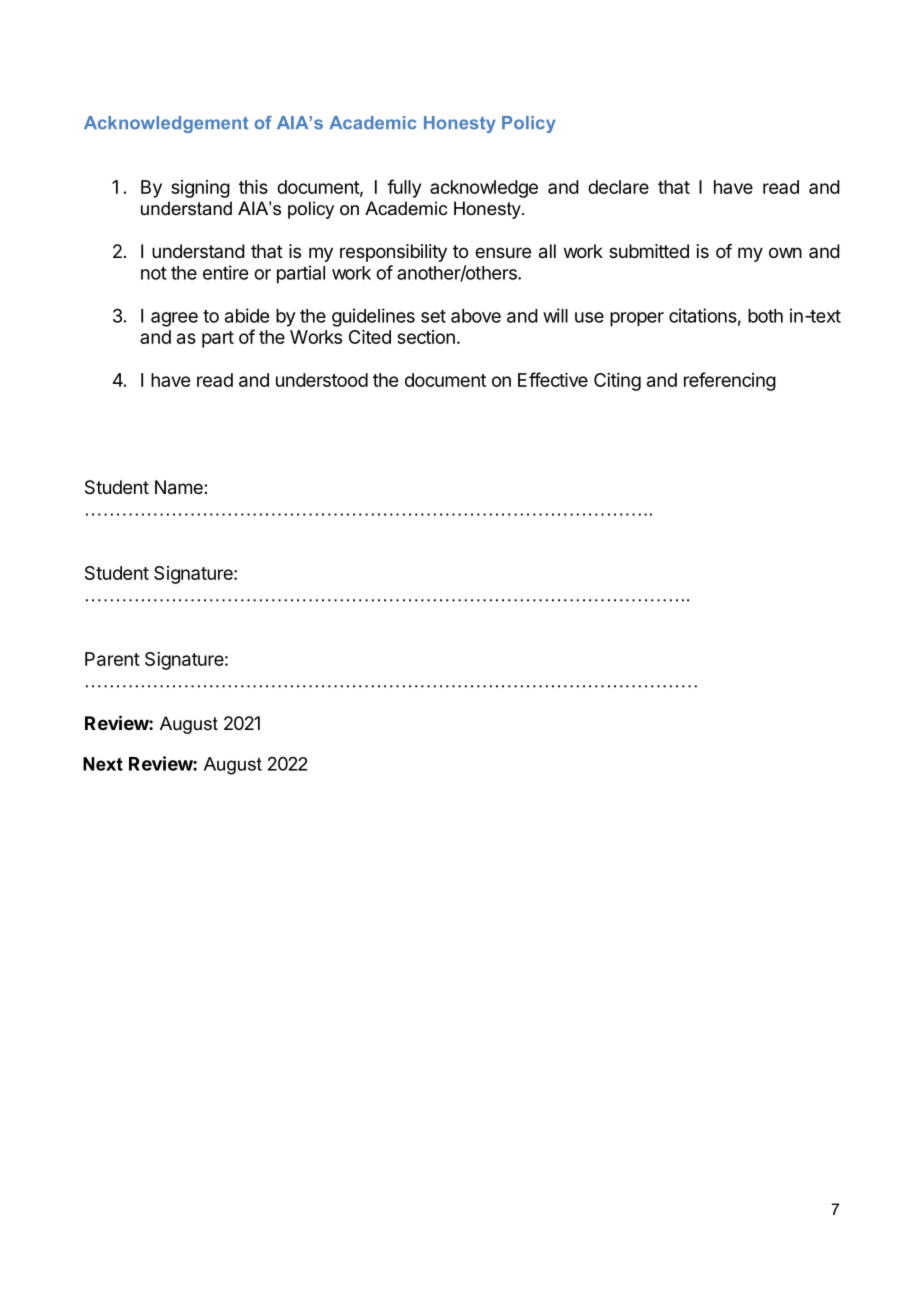 The image size is (924, 1309). I want to click on signing, so click(200, 189).
